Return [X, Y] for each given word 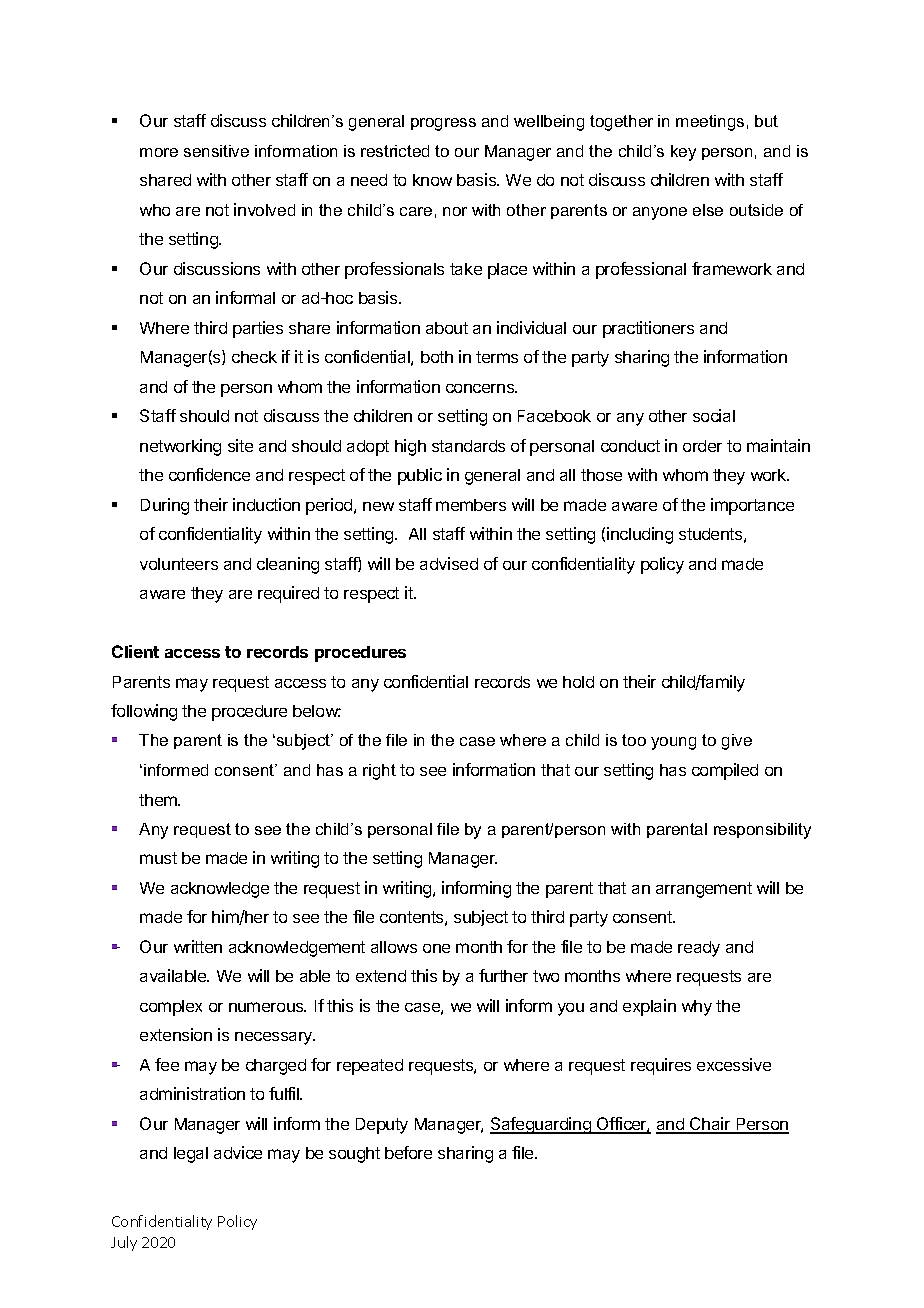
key [683, 153]
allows [394, 947]
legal [191, 1155]
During [165, 506]
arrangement [704, 890]
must [158, 858]
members [471, 505]
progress [443, 124]
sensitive [216, 151]
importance [752, 506]
